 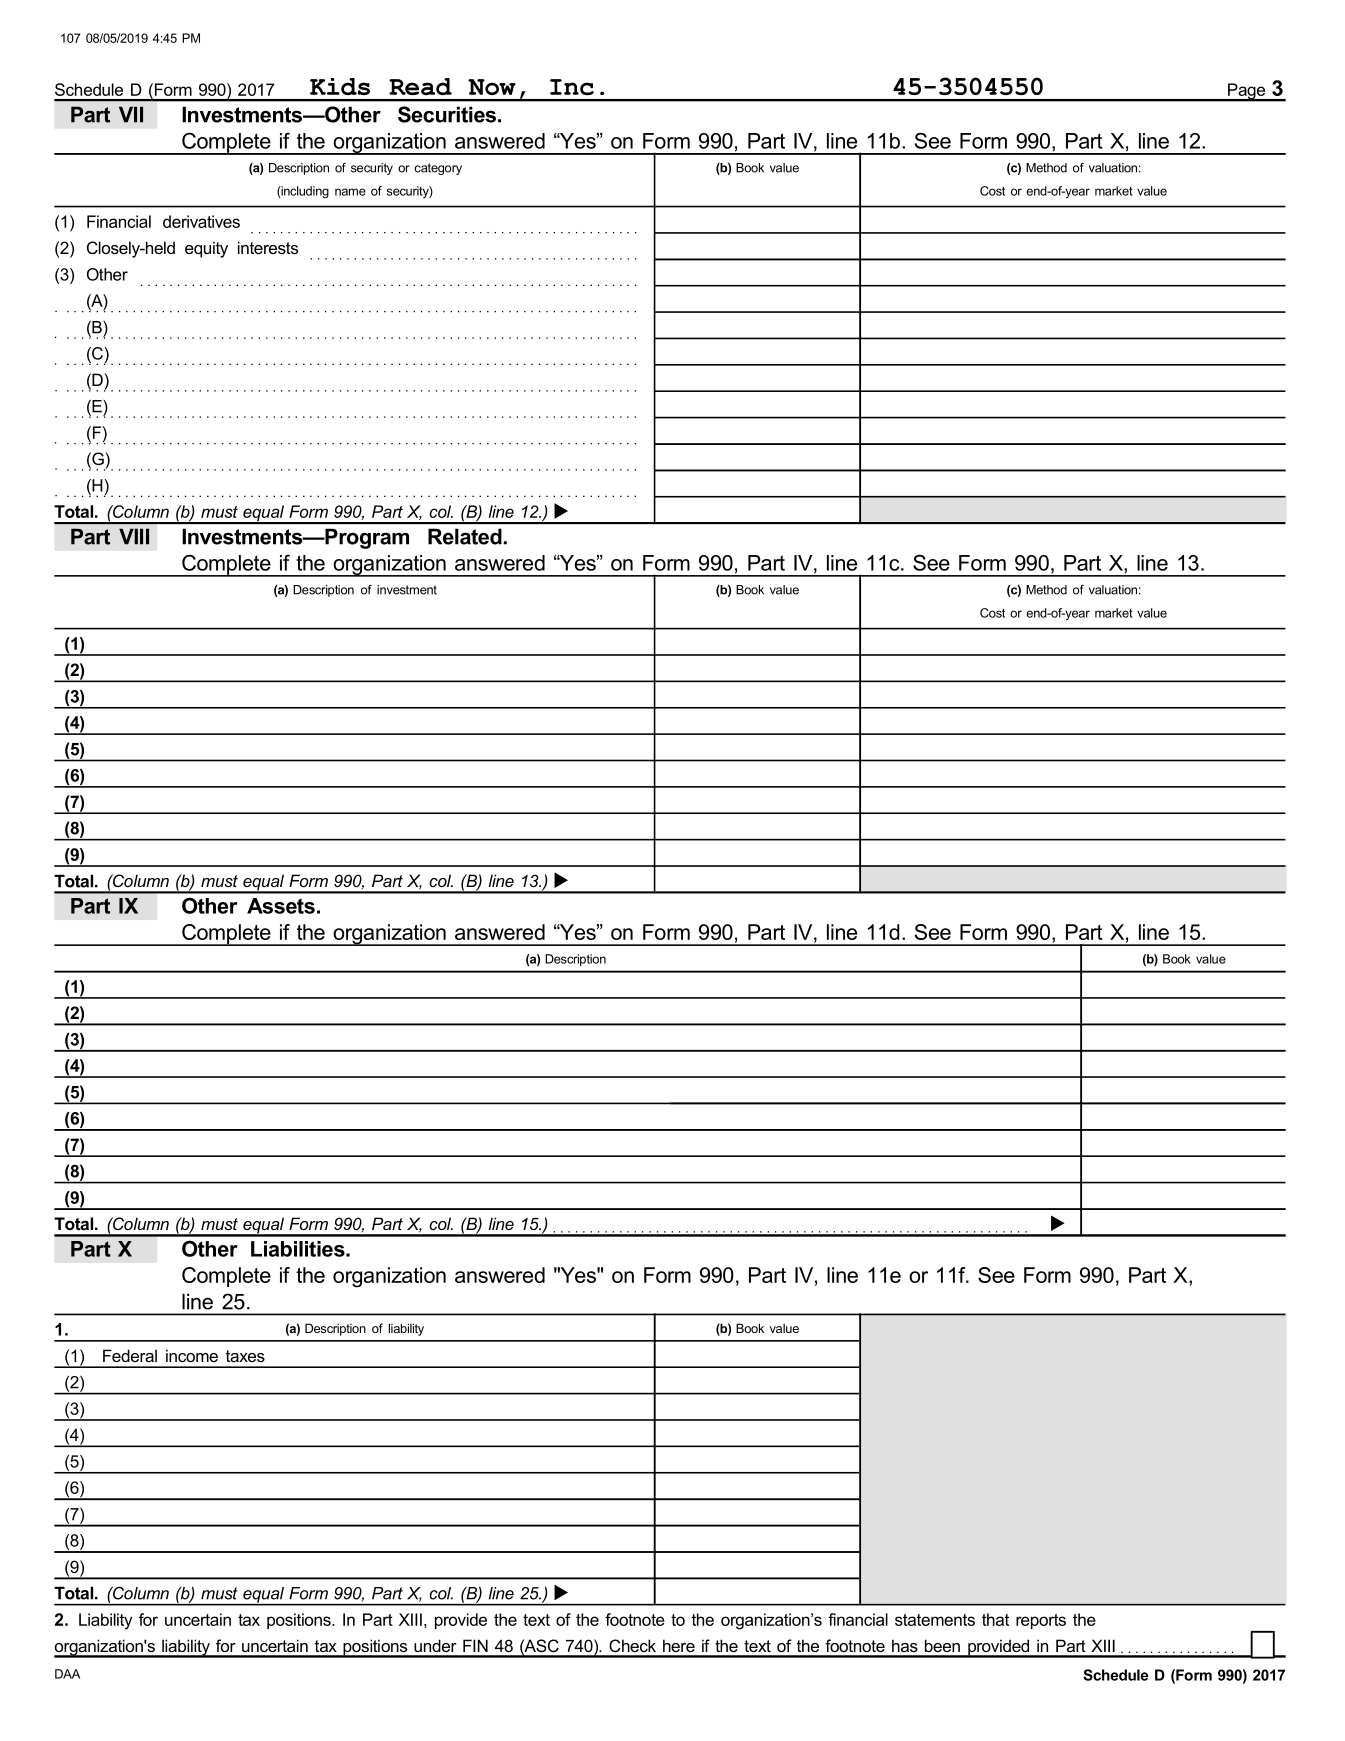 What do you see at coordinates (492, 87) in the document?
I see `Now` at bounding box center [492, 87].
